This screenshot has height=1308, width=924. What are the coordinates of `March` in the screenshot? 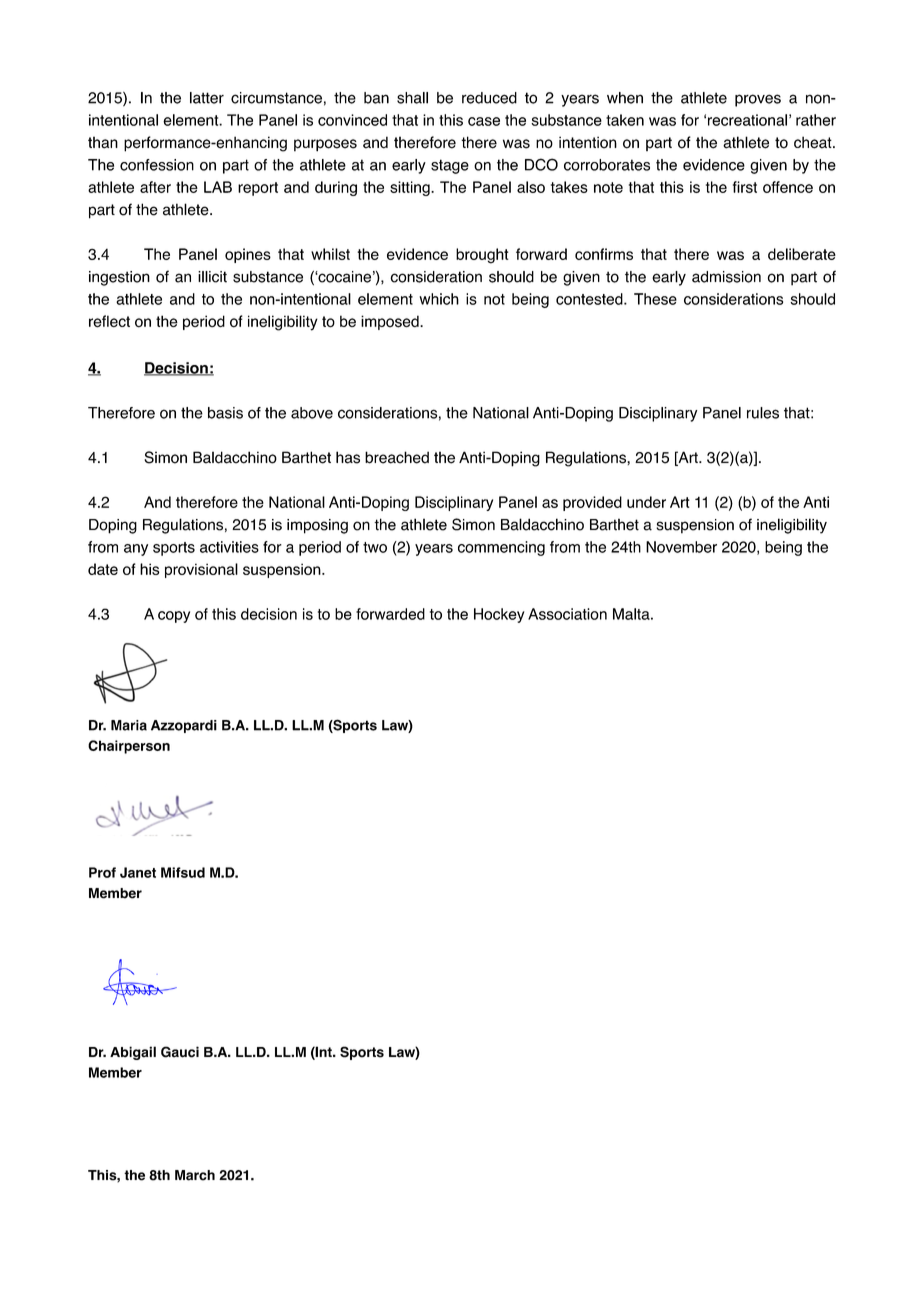 It's located at (195, 1175).
